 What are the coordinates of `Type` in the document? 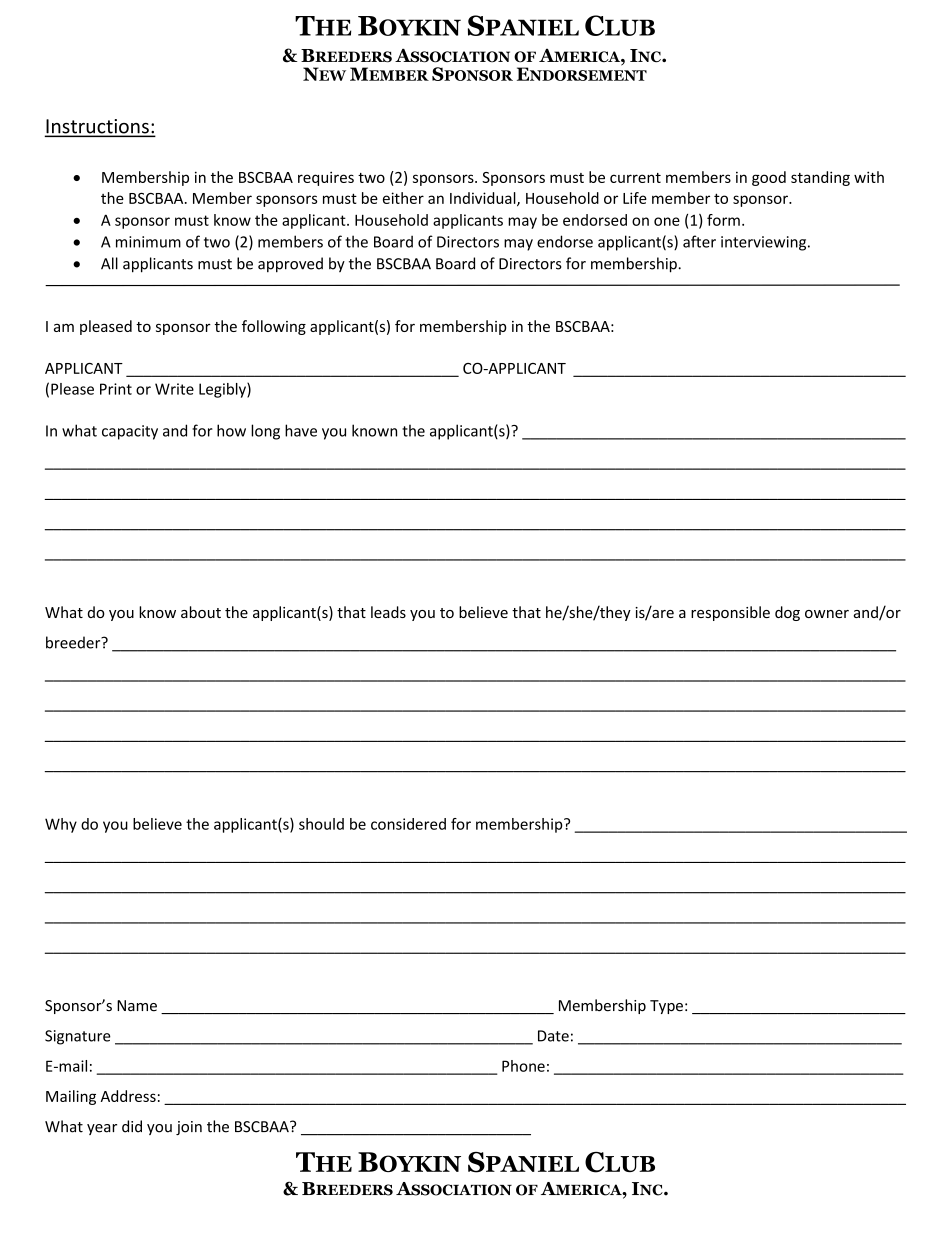 It's located at (666, 1007).
